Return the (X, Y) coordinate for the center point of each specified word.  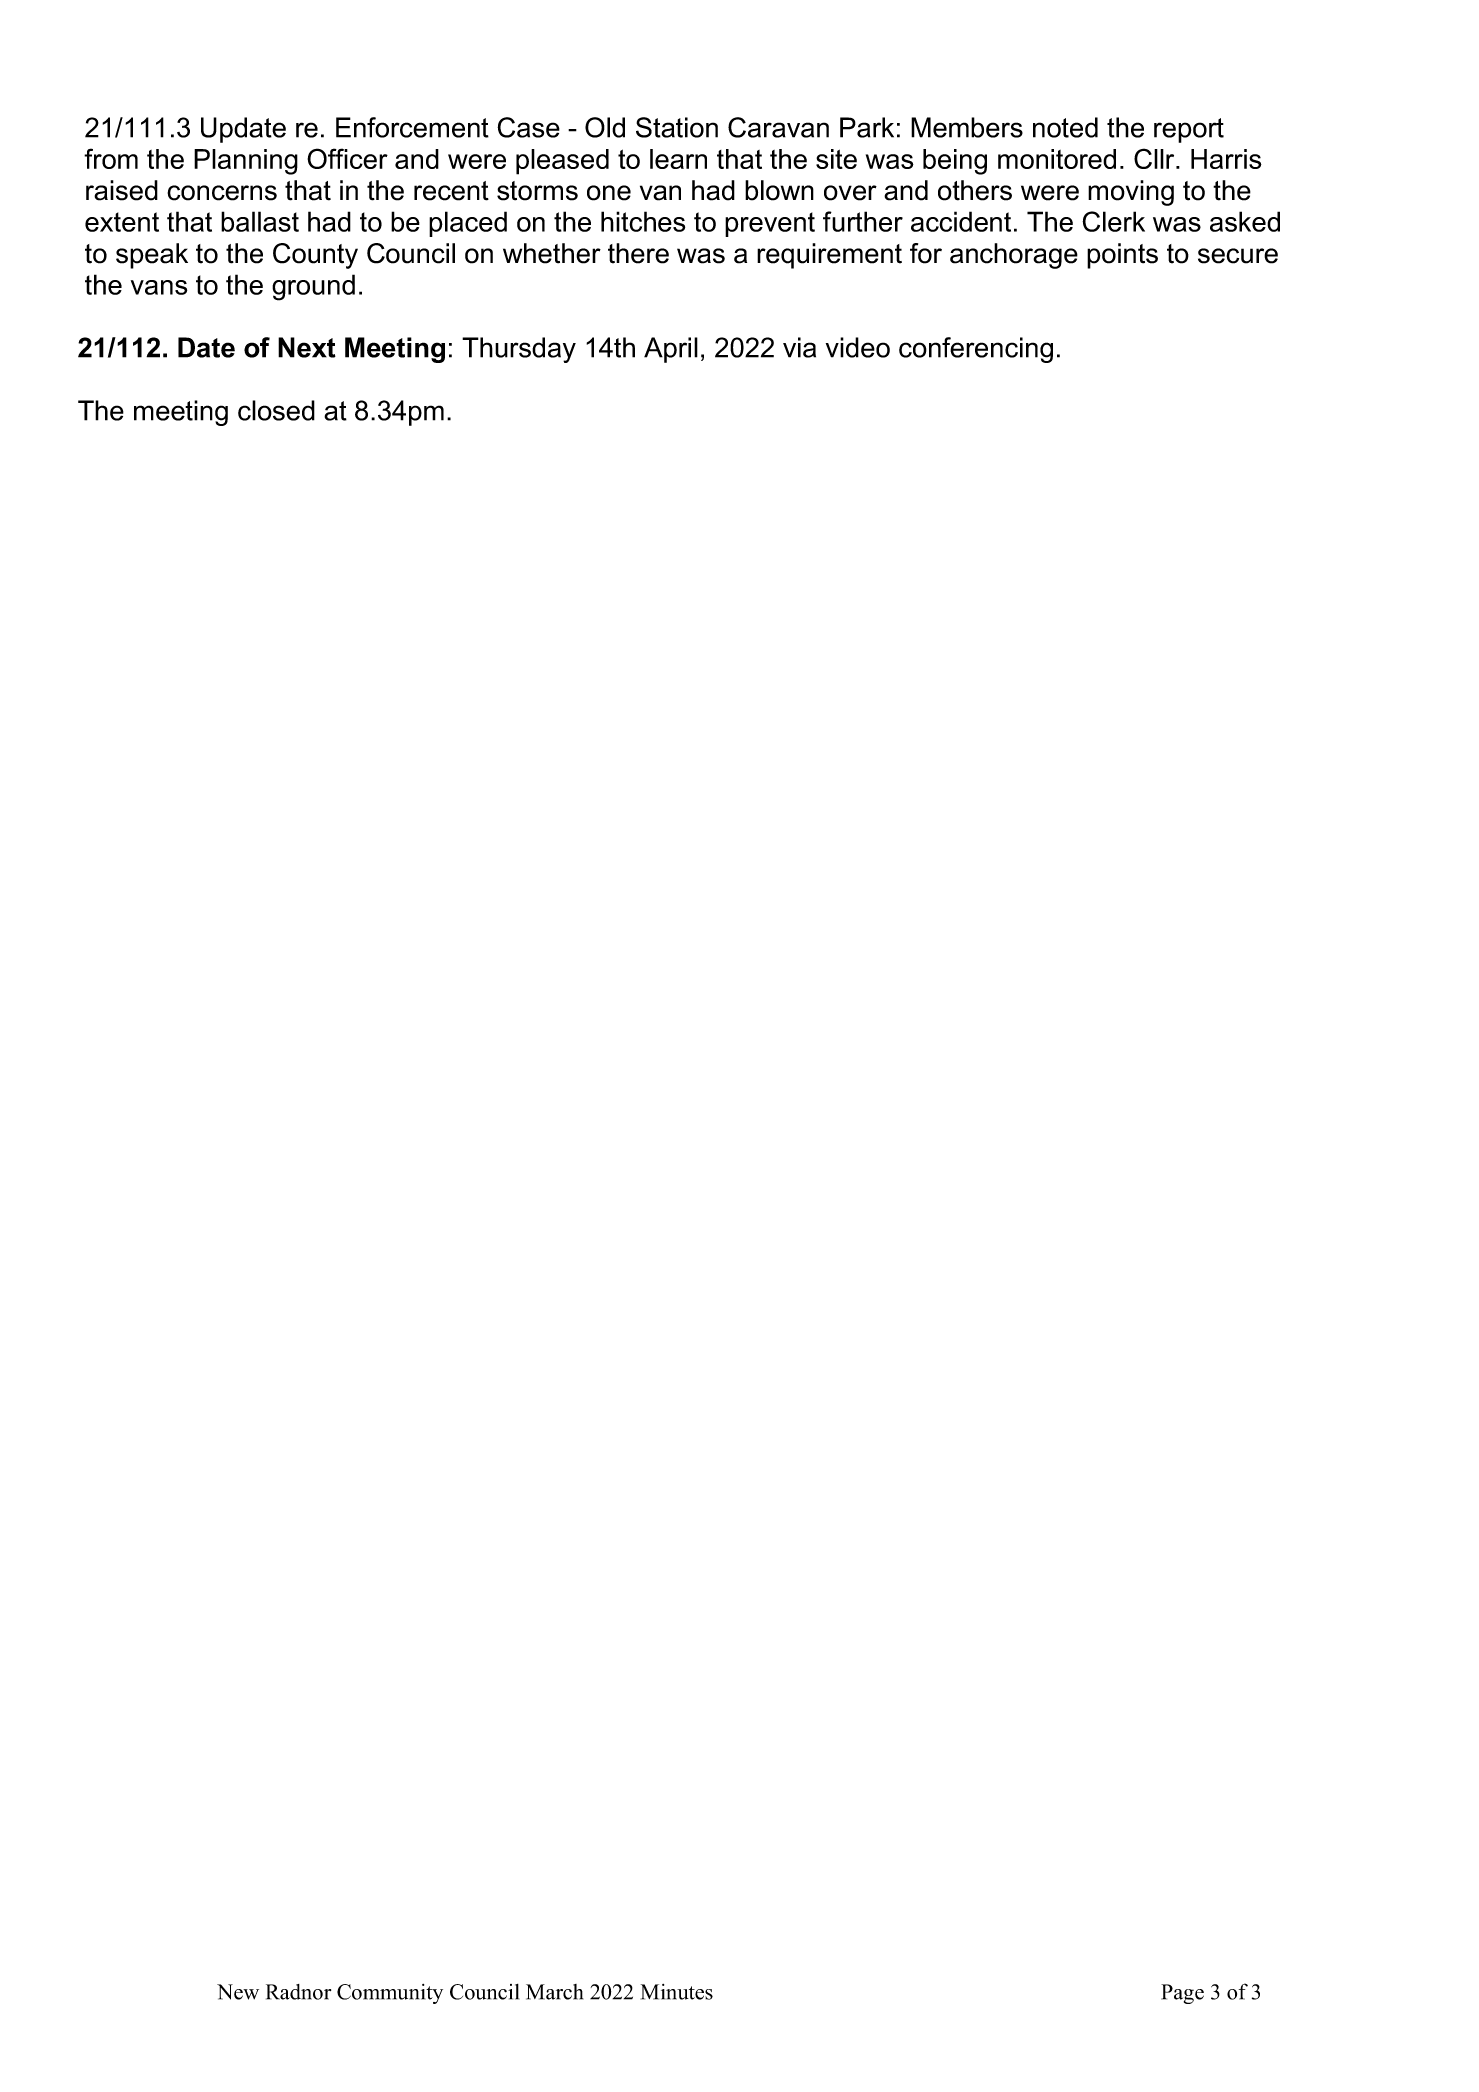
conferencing (976, 350)
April (671, 350)
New (238, 1992)
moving (1131, 193)
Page (1182, 1994)
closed (276, 410)
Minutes (677, 1992)
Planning (246, 162)
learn (678, 159)
